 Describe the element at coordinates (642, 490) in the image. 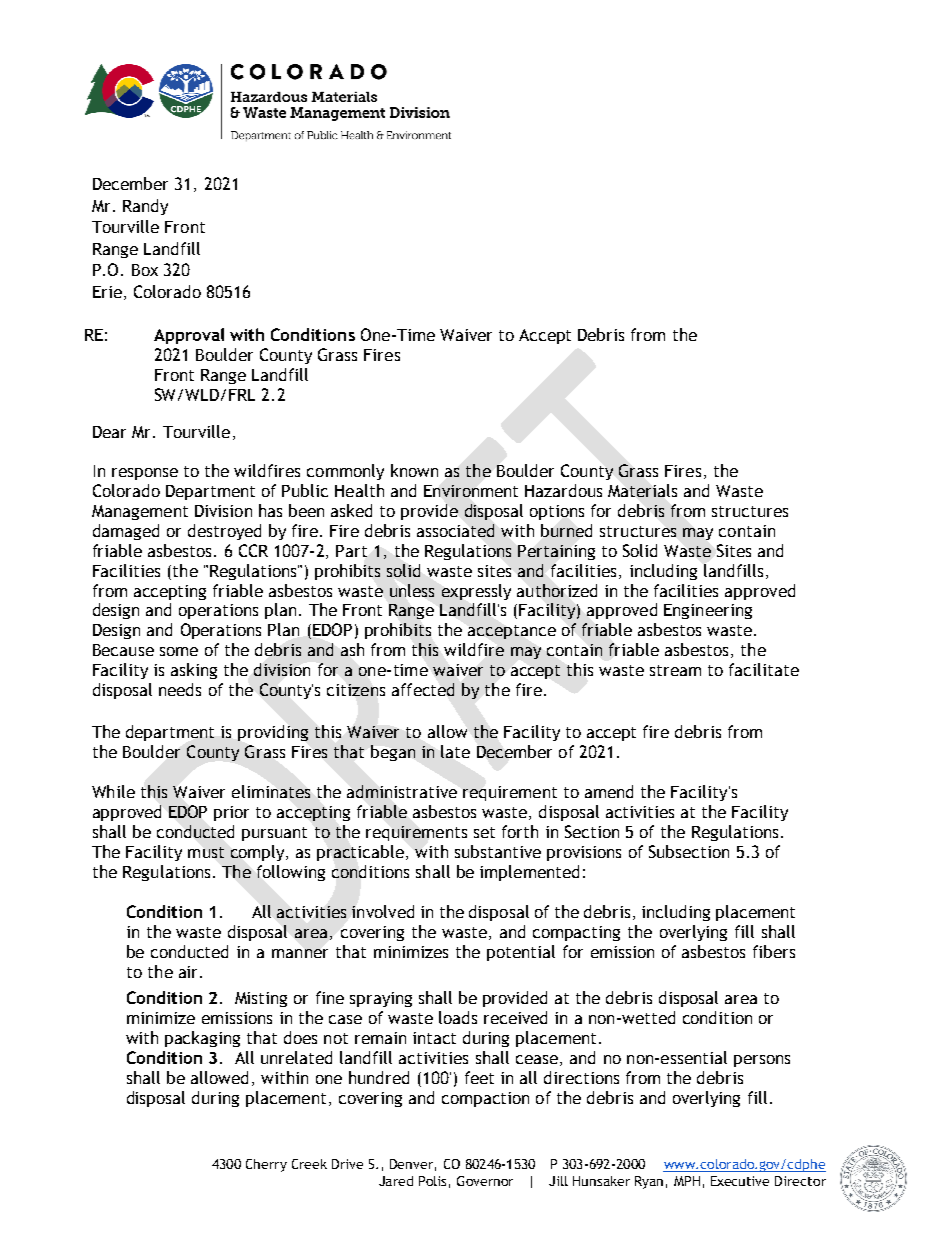

I see `Materials` at that location.
